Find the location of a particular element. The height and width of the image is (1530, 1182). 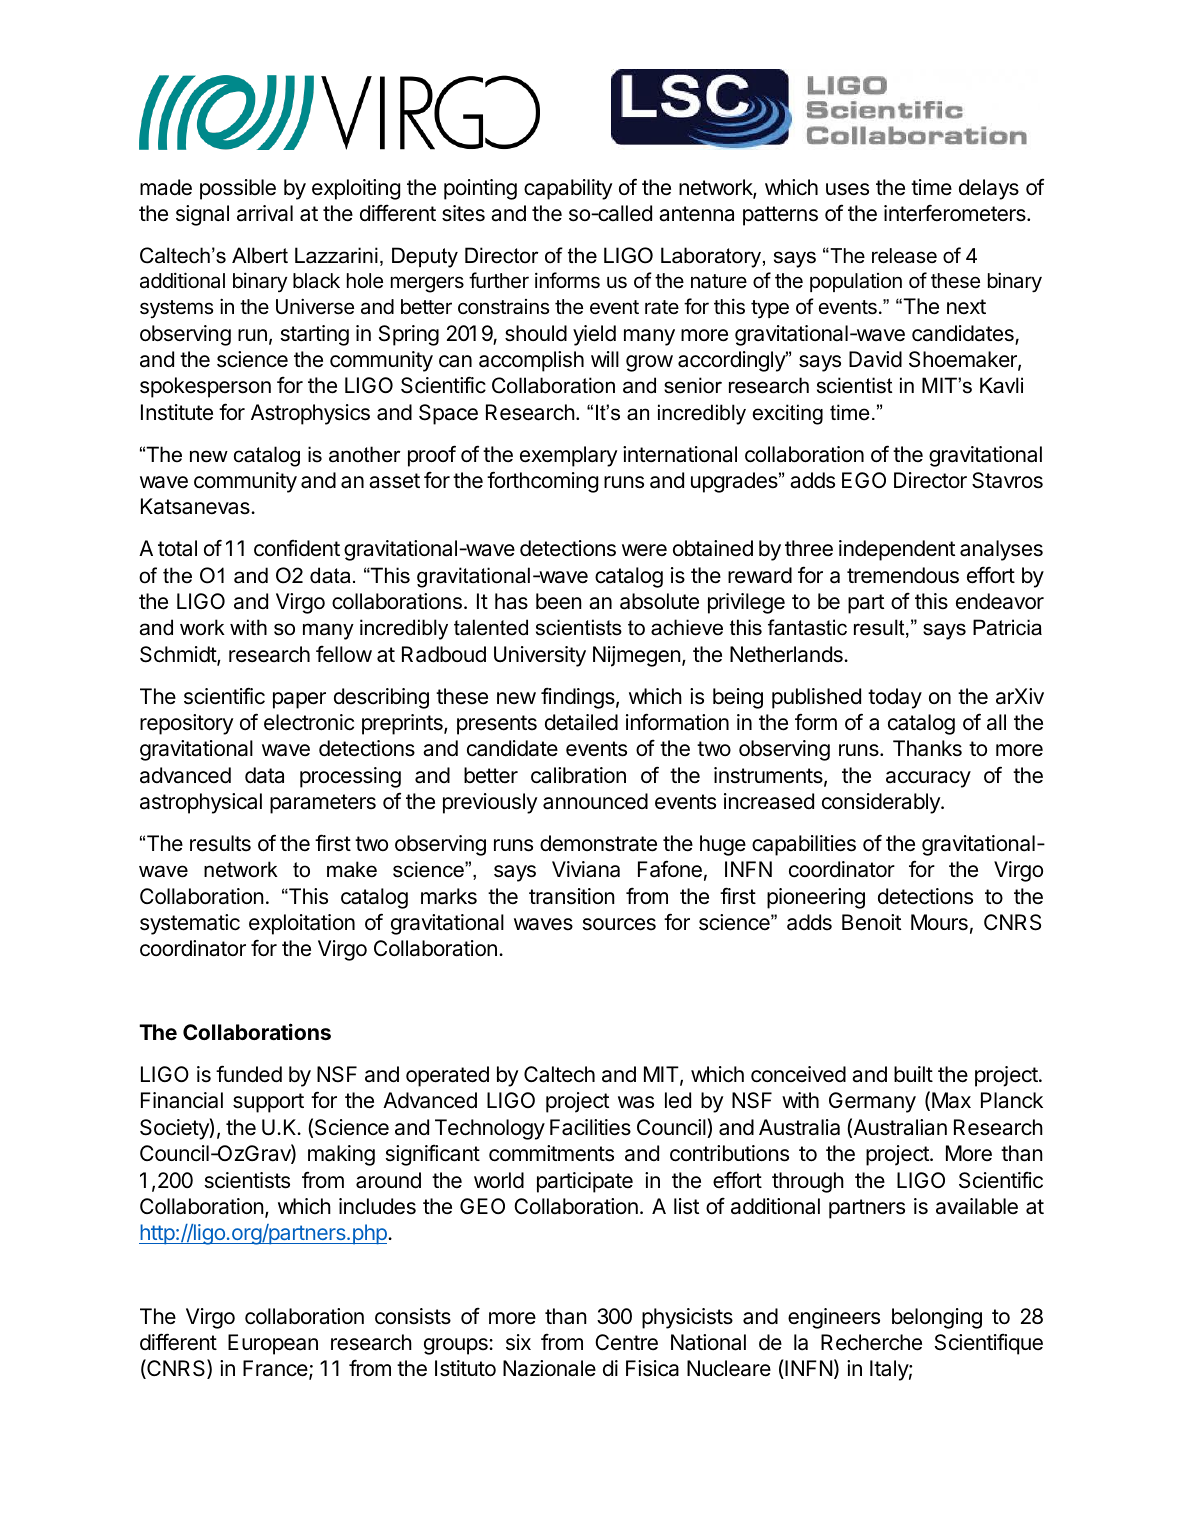

built is located at coordinates (913, 1074).
